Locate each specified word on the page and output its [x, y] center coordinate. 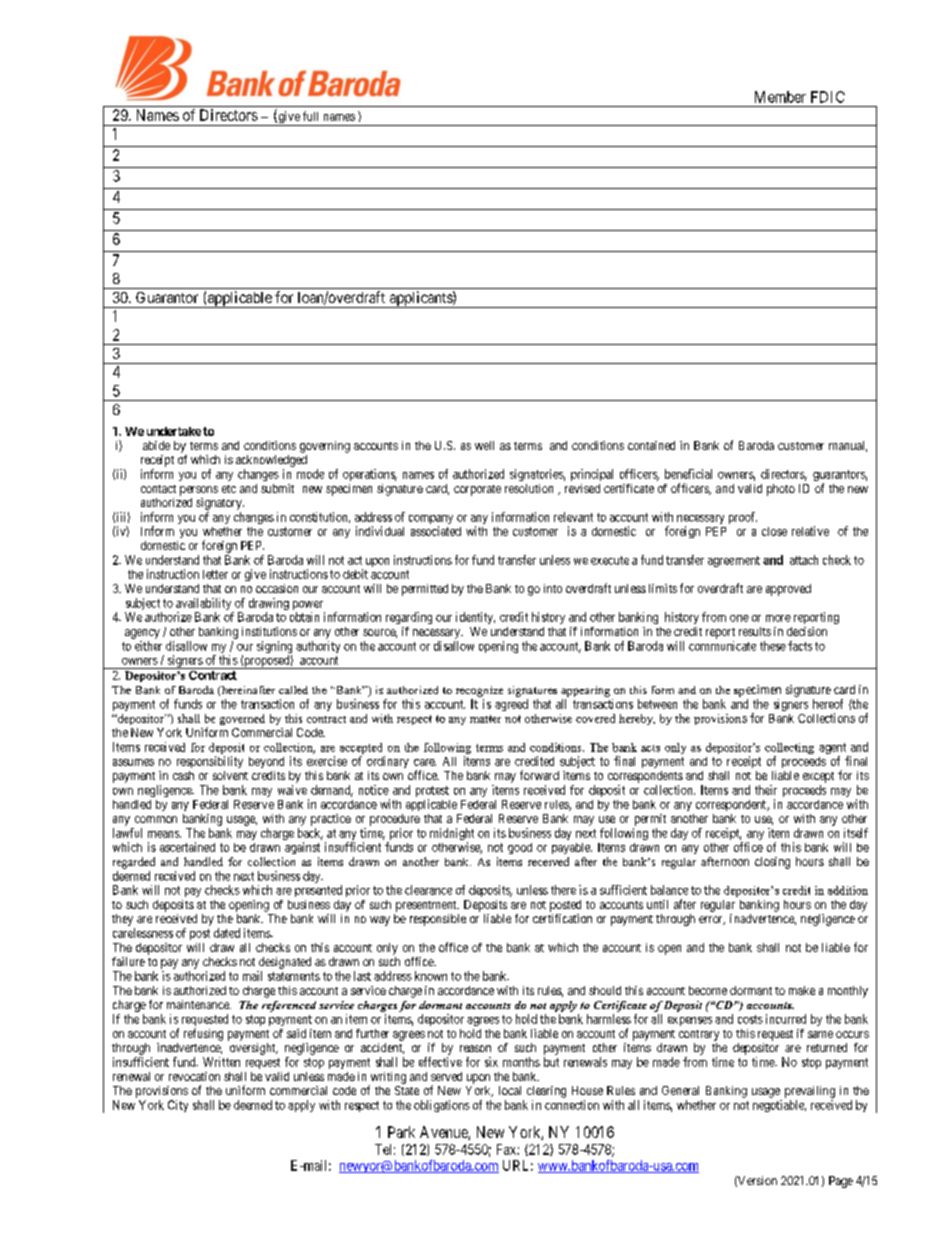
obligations [442, 1106]
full [310, 116]
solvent [230, 775]
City [178, 1106]
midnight [452, 835]
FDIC [828, 97]
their [766, 790]
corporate [477, 490]
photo [781, 490]
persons [199, 491]
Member [780, 97]
